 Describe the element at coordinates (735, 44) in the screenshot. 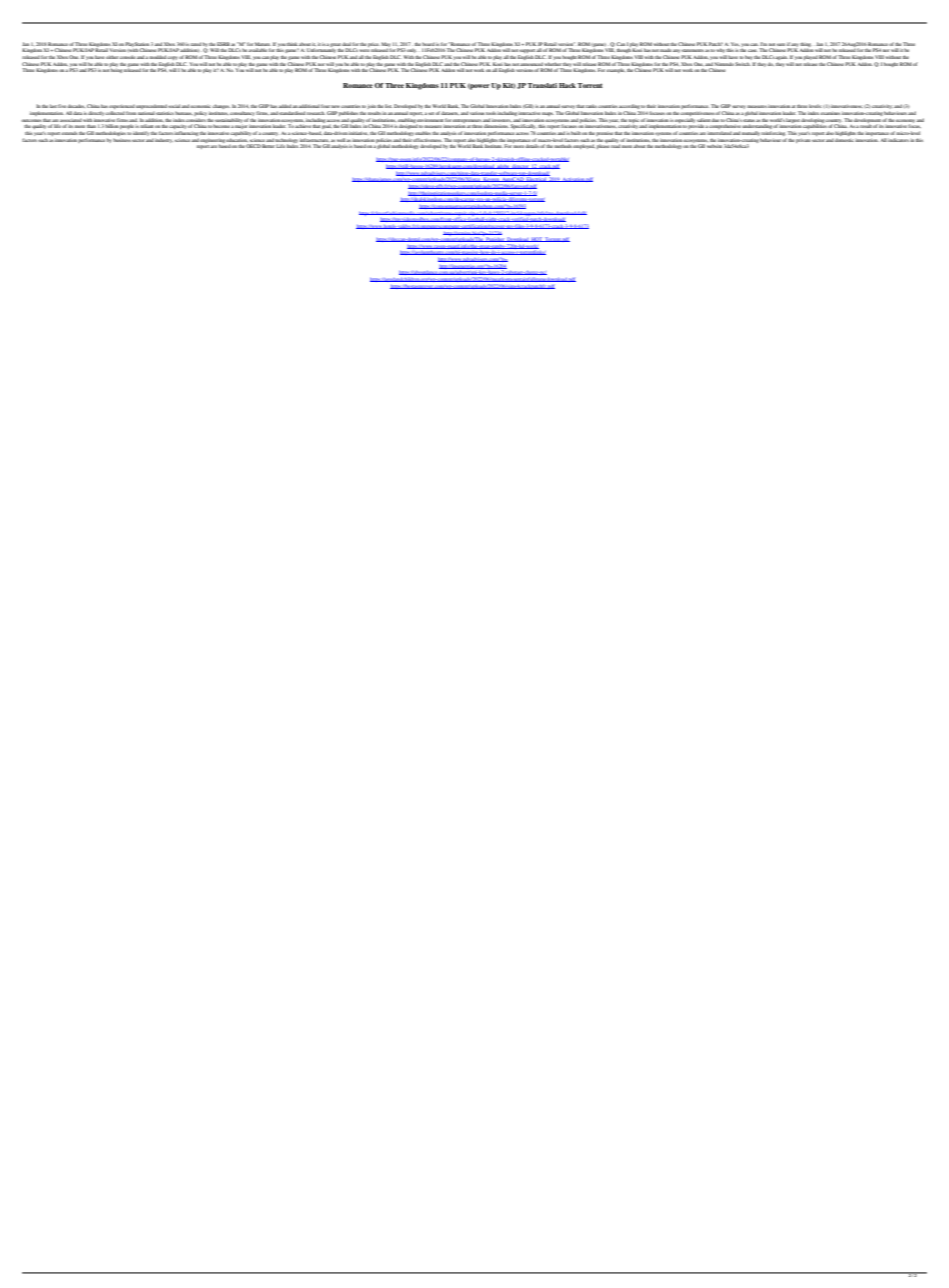

I see `Yes` at that location.
